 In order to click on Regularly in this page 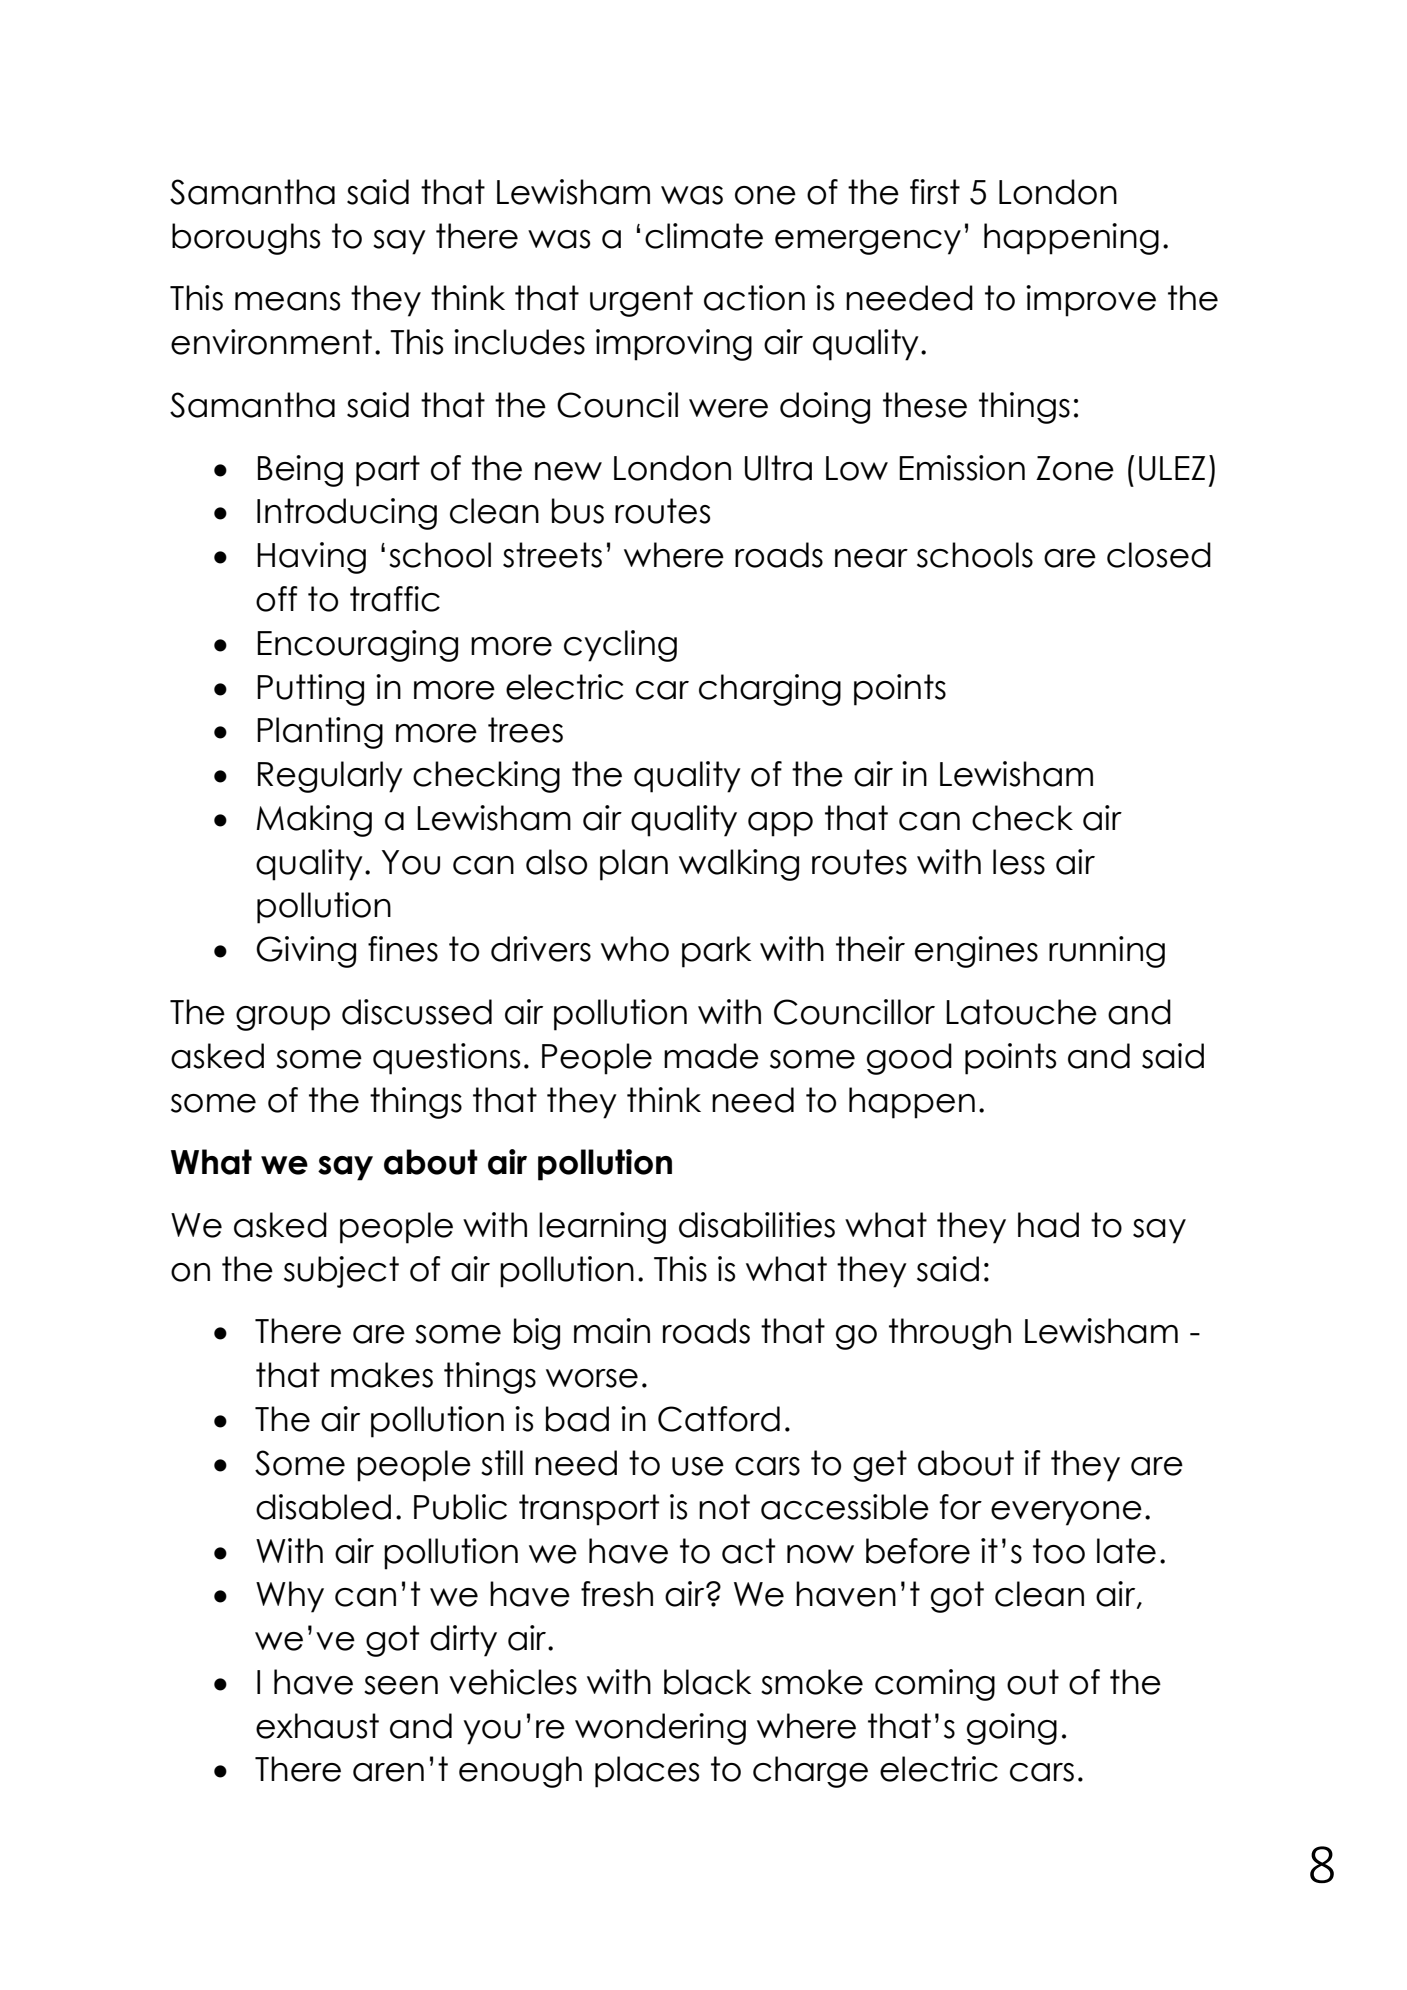, I will do `click(330, 777)`.
